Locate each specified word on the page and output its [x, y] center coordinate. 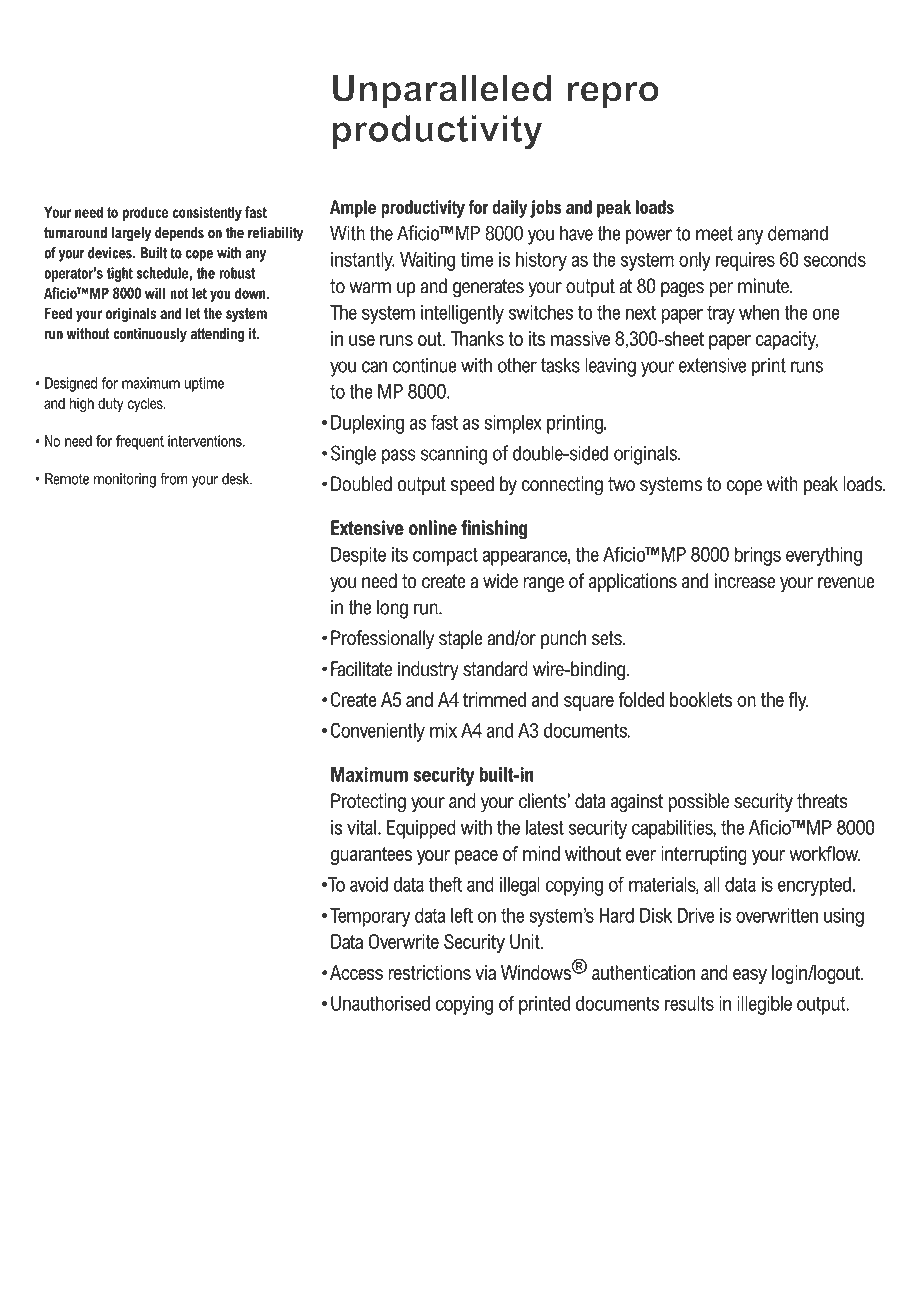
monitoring [125, 480]
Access [356, 972]
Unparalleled [442, 92]
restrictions [429, 972]
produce [145, 213]
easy [750, 976]
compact [445, 556]
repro [613, 95]
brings [757, 556]
